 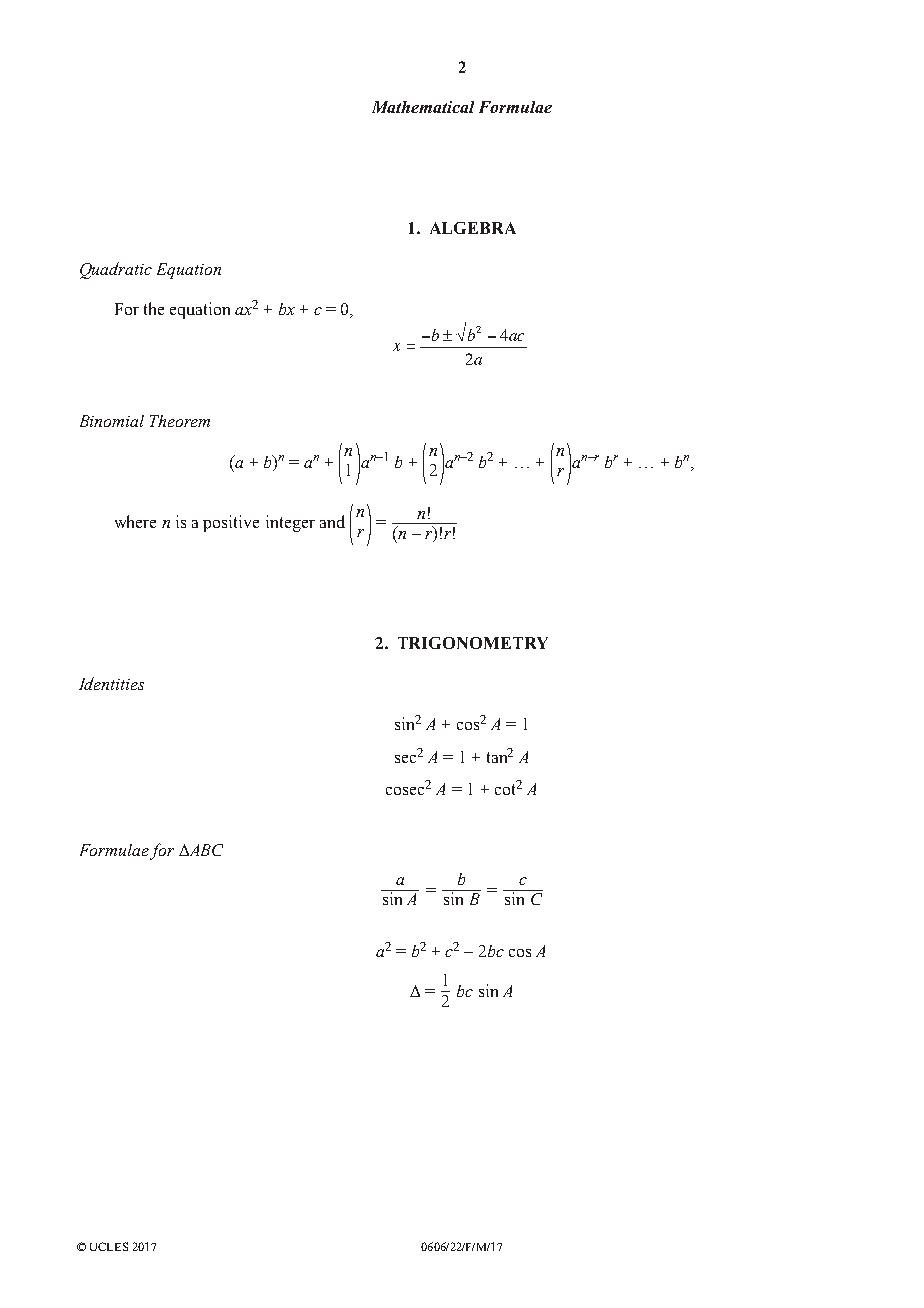 What do you see at coordinates (180, 421) in the image?
I see `Theorem` at bounding box center [180, 421].
